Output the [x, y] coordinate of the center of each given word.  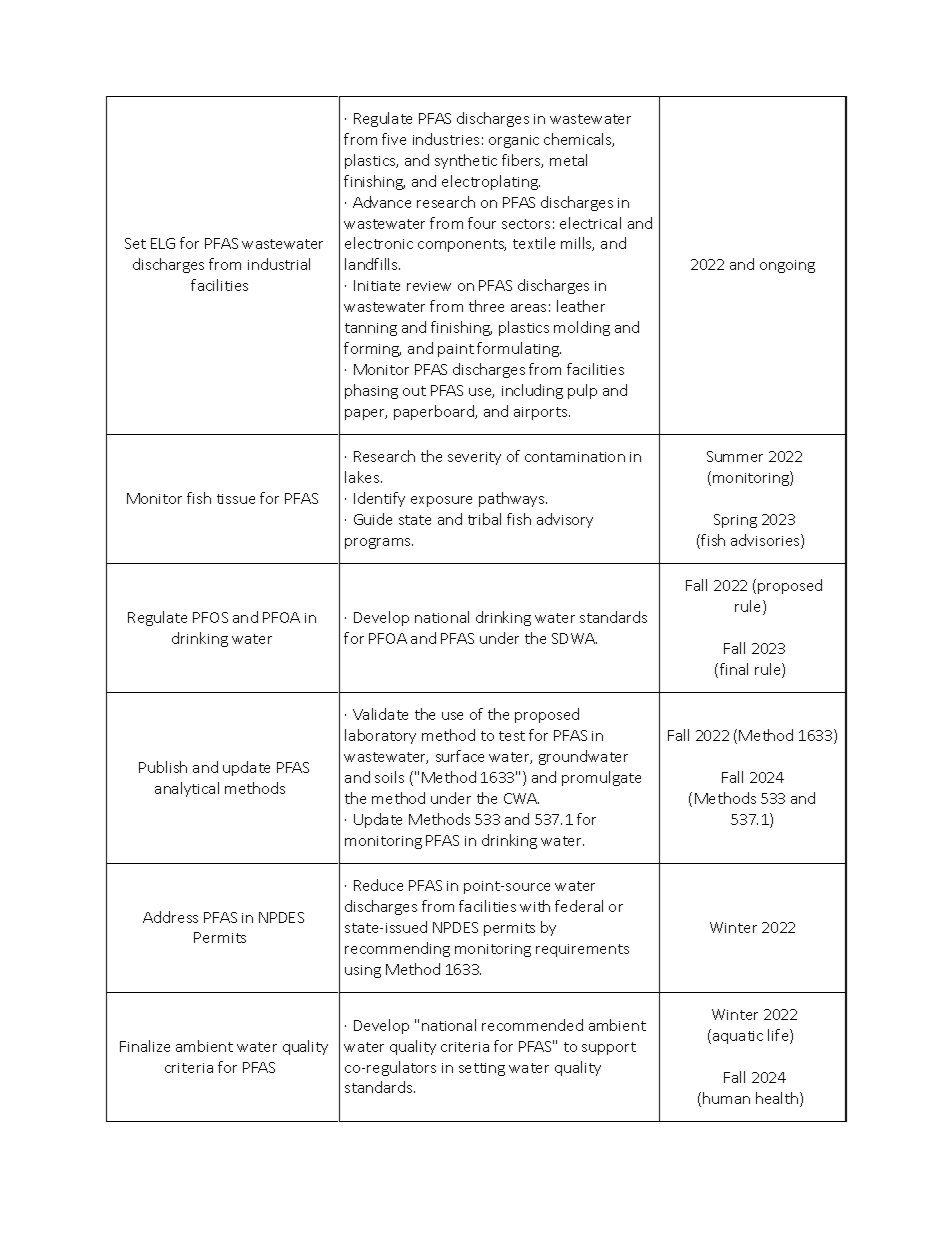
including [532, 391]
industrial [279, 264]
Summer [735, 456]
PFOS [210, 617]
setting [482, 1069]
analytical [187, 789]
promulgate [601, 778]
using [363, 971]
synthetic [466, 161]
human [726, 1098]
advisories [766, 541]
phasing [371, 391]
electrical [590, 223]
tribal [484, 519]
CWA [521, 798]
